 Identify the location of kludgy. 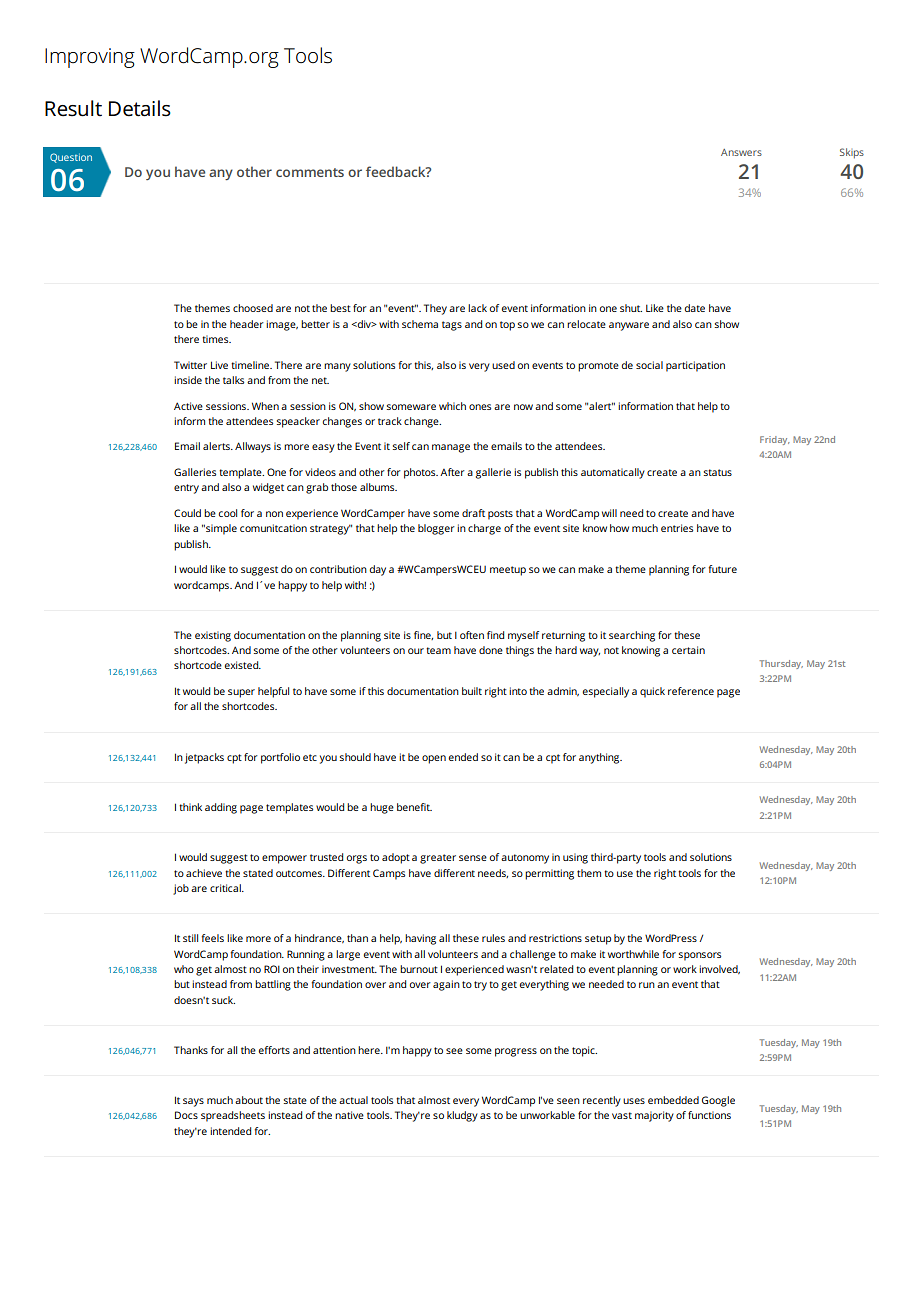
(462, 1116).
